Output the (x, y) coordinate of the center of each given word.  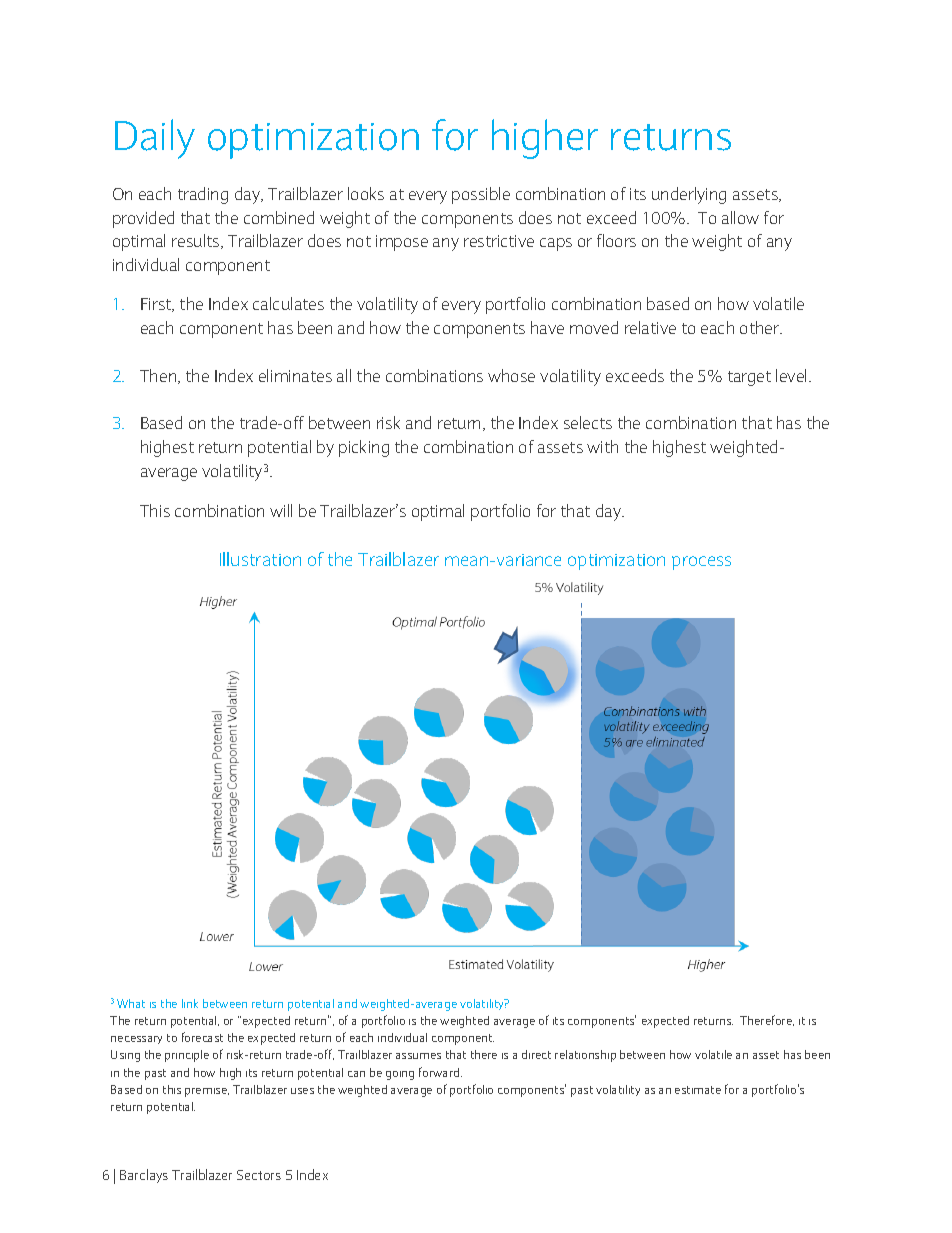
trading (203, 195)
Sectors (259, 1175)
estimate (698, 1090)
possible (481, 195)
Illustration (260, 559)
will (281, 510)
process (701, 563)
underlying (689, 195)
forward (440, 1072)
